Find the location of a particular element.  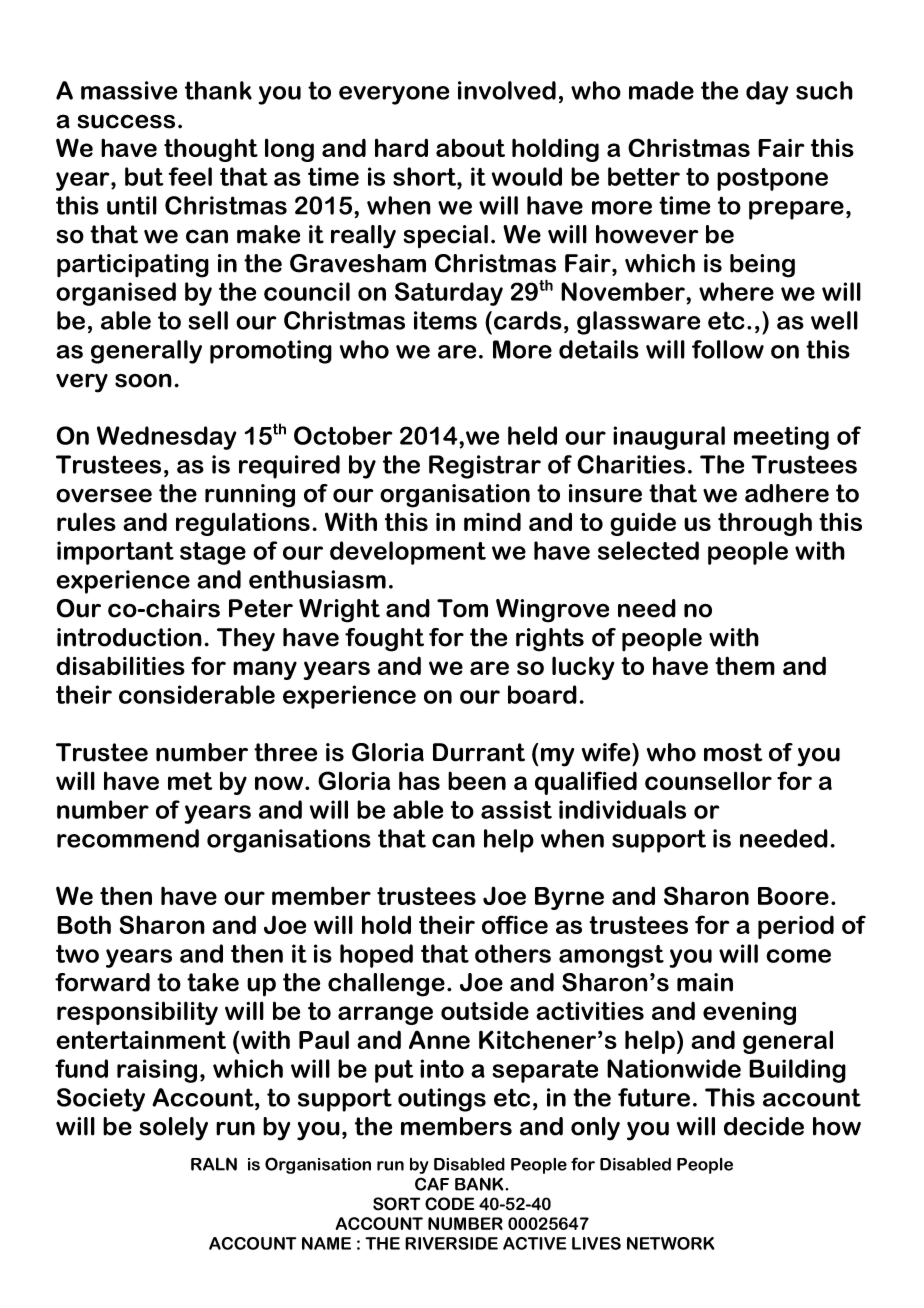

success is located at coordinates (126, 121).
